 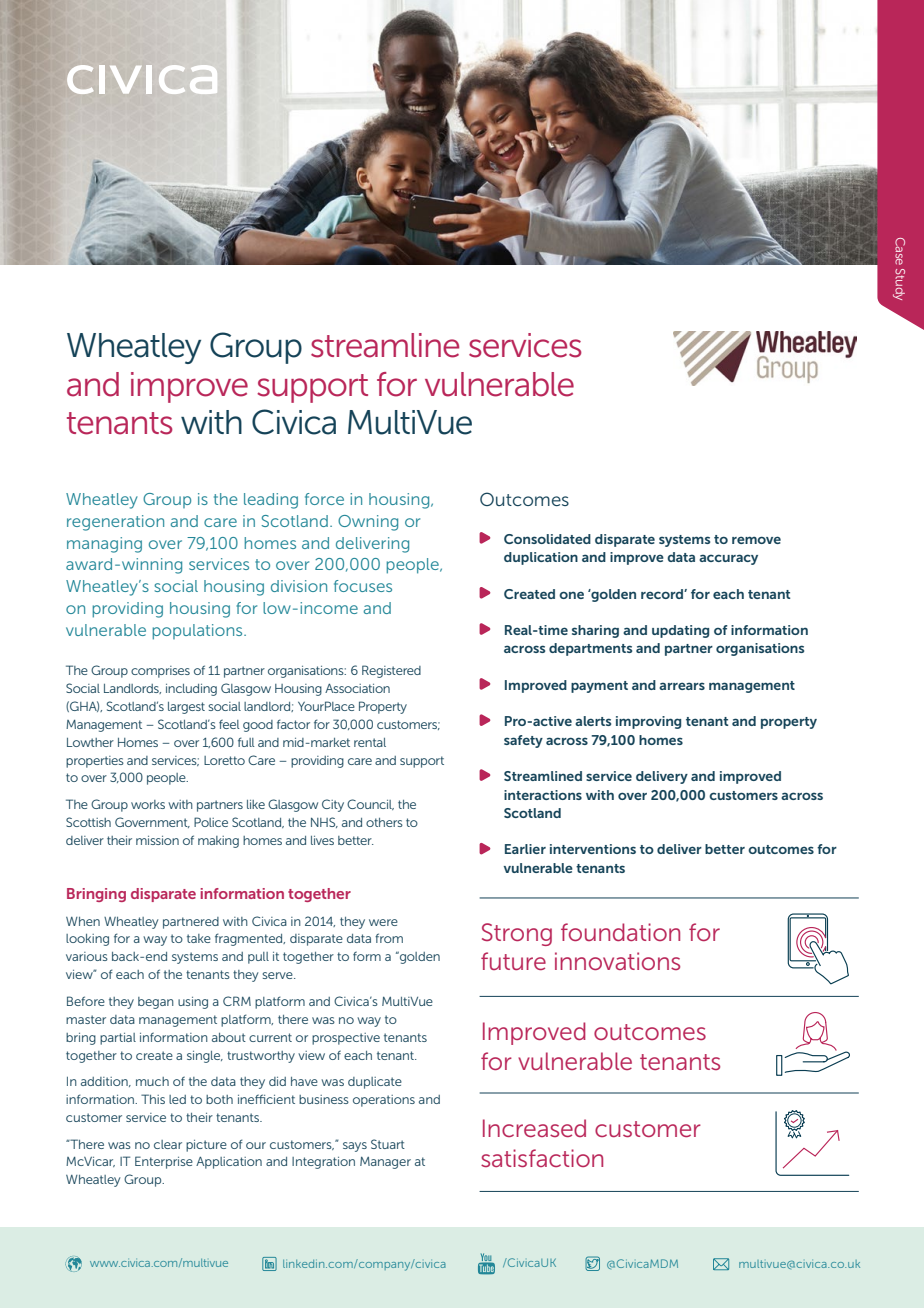 I want to click on Registered, so click(x=391, y=671).
